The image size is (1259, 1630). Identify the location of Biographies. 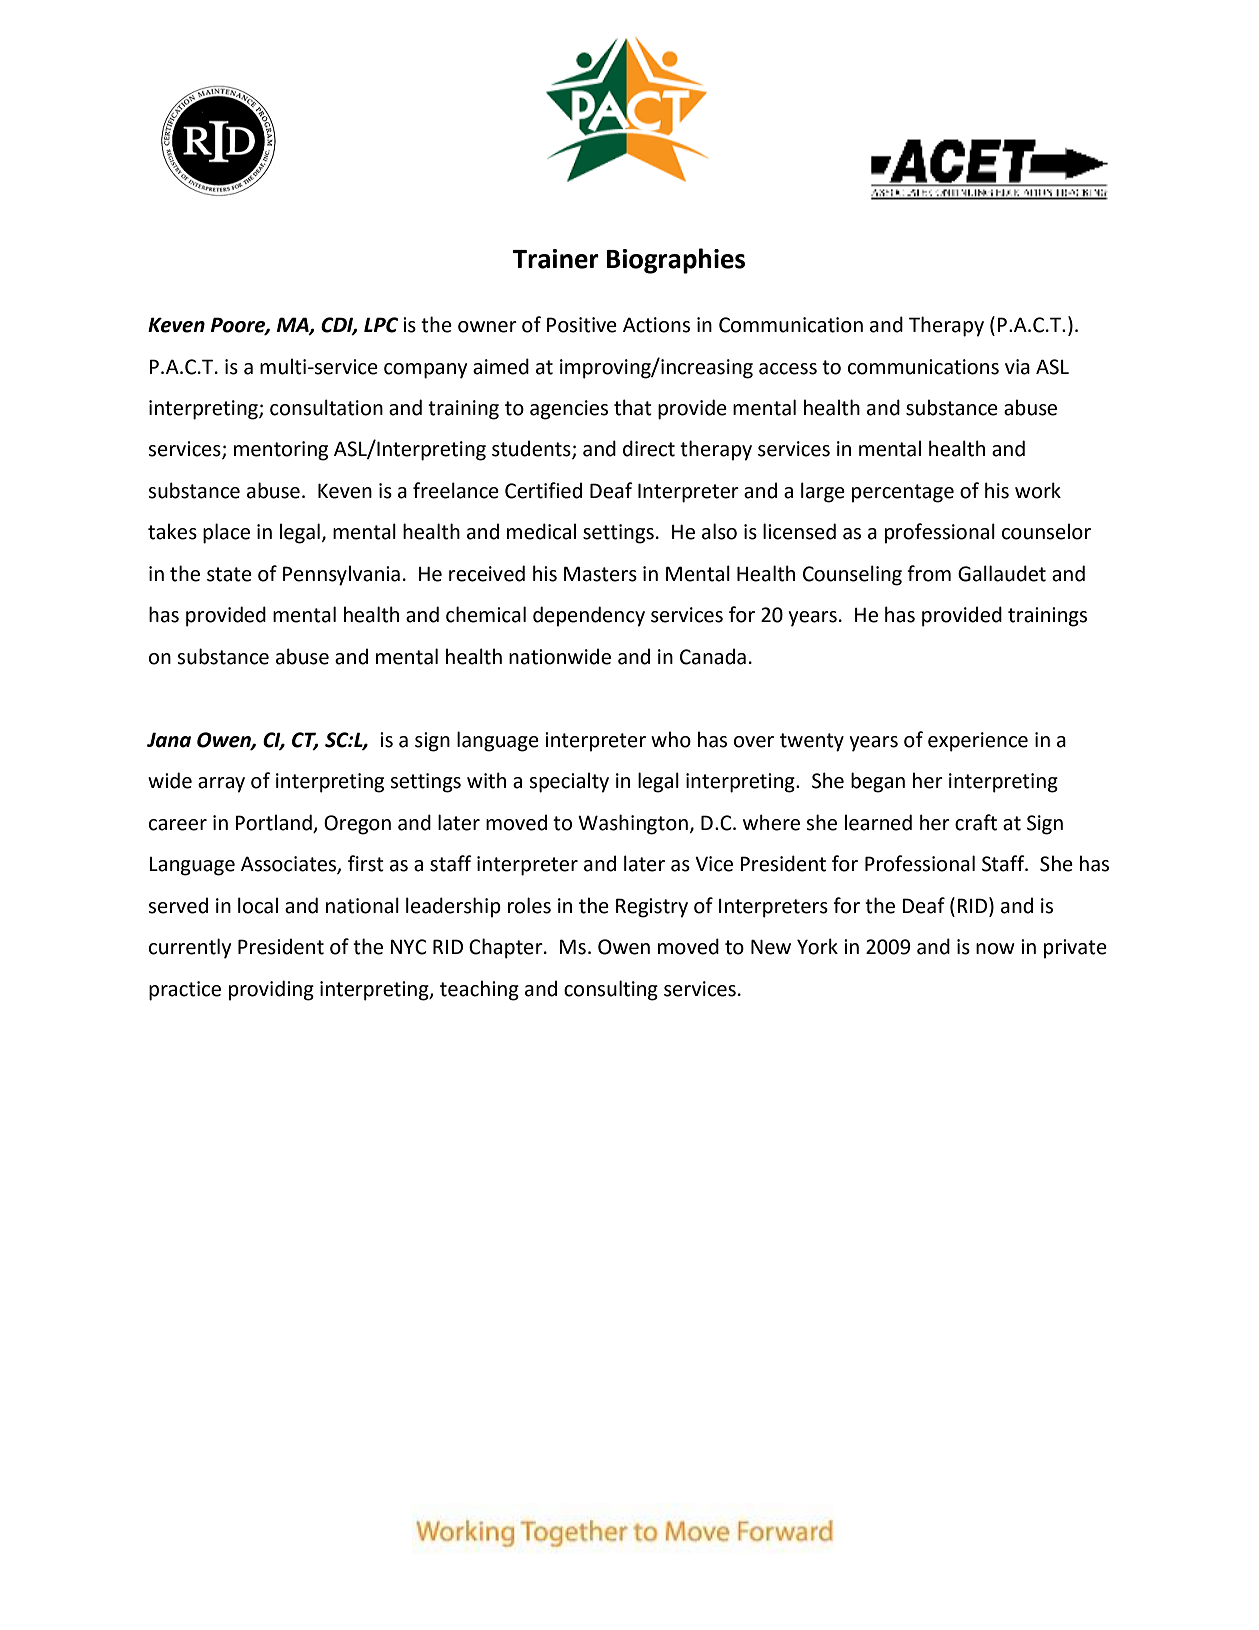
(676, 261).
